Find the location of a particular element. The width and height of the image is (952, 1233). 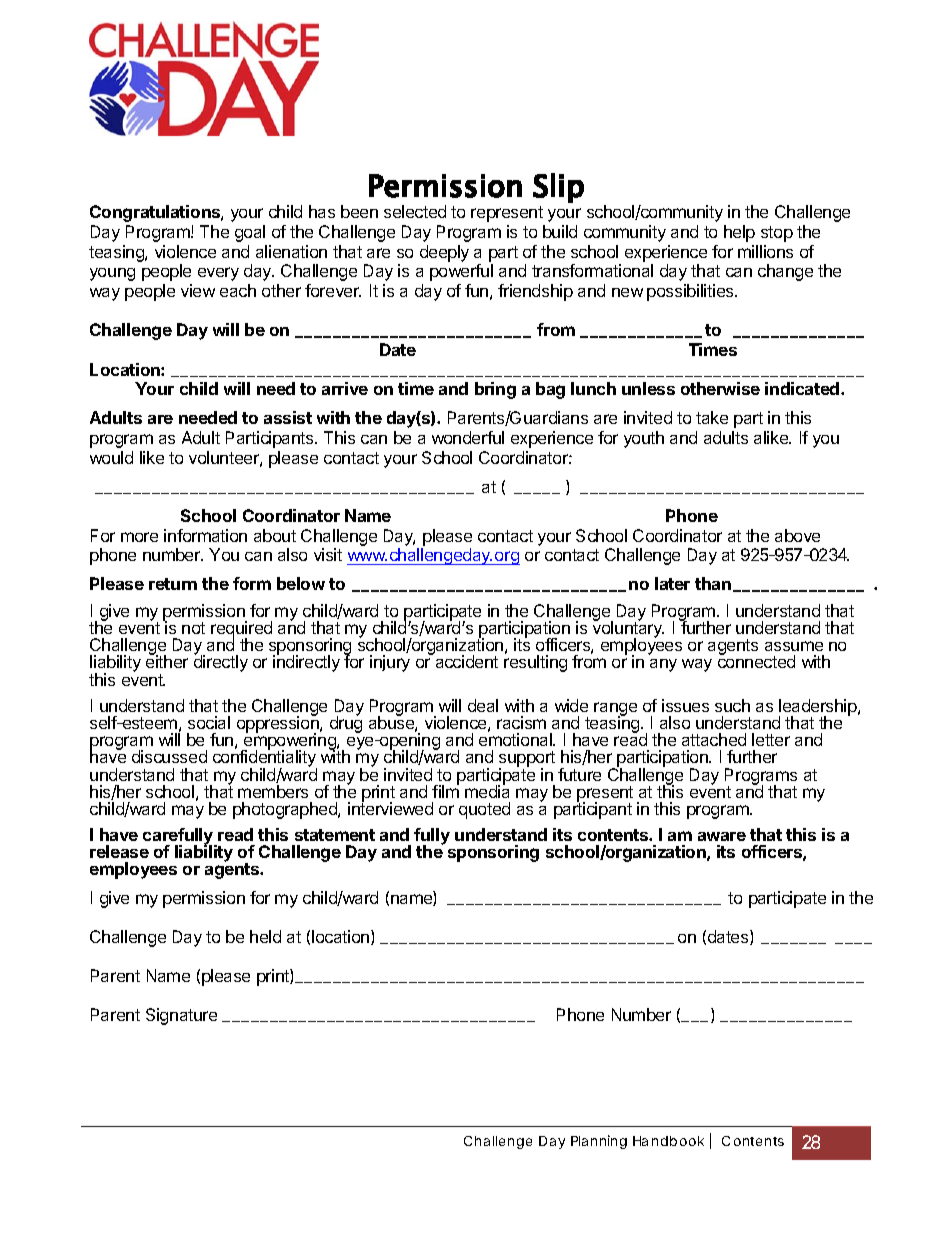

accident is located at coordinates (467, 661).
